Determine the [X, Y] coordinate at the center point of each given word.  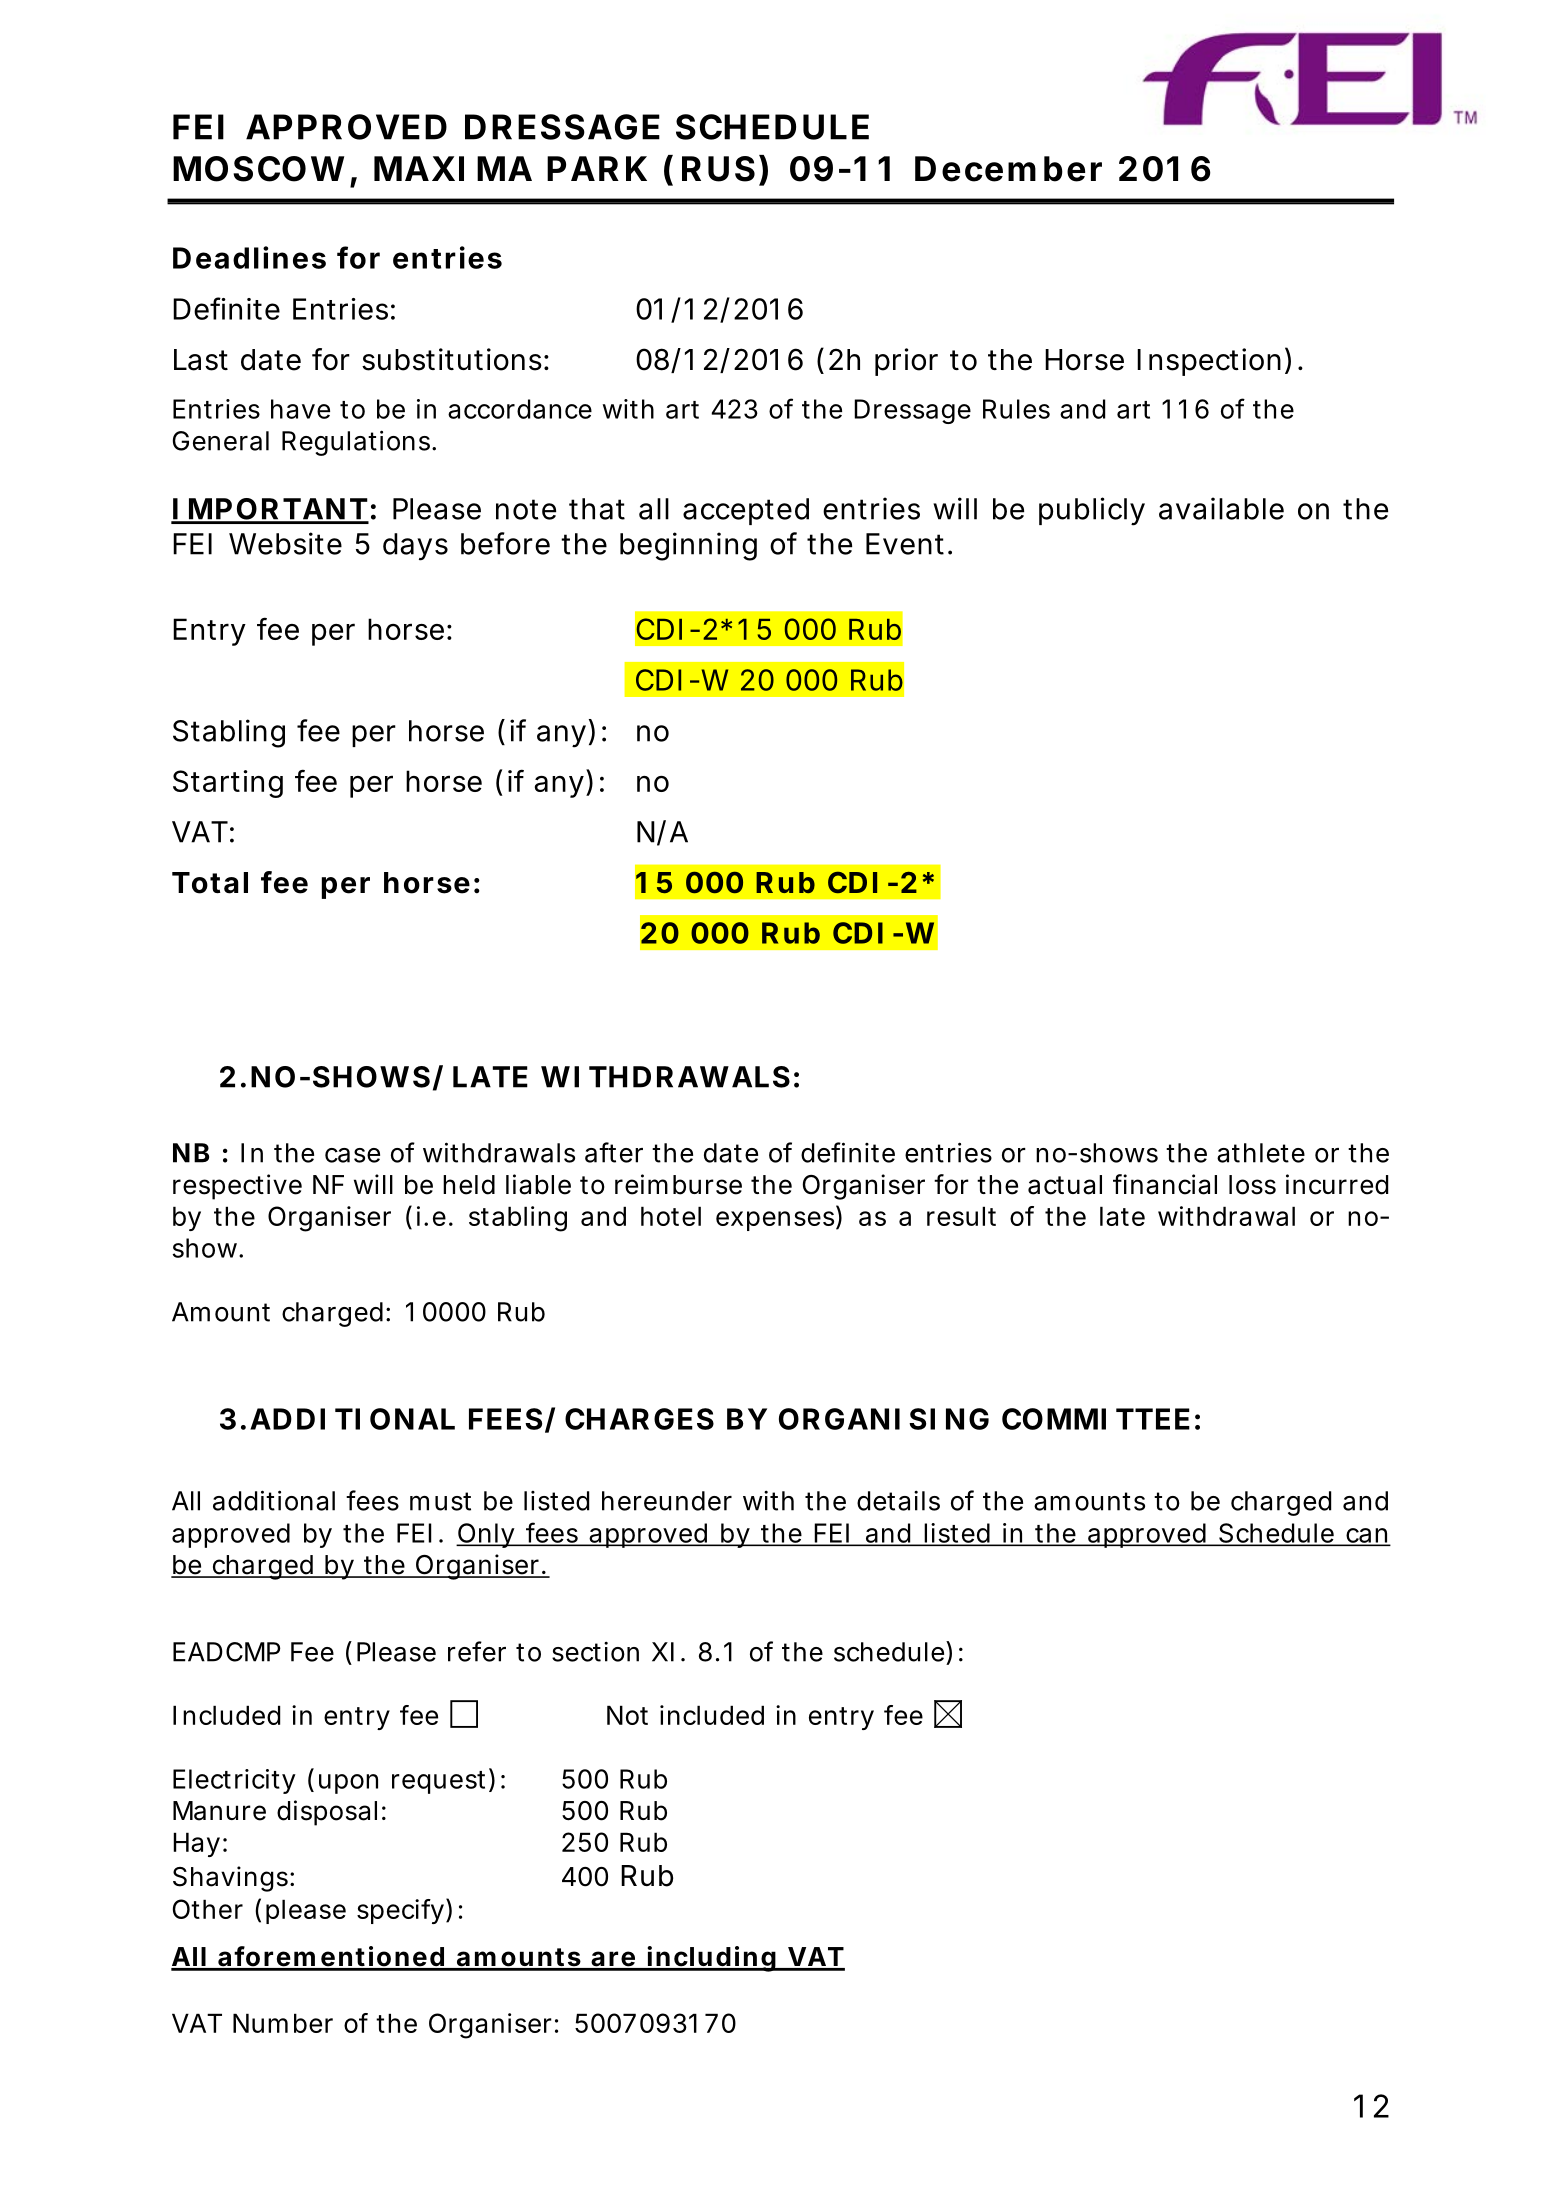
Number [283, 2023]
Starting [228, 784]
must [440, 1501]
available [1221, 508]
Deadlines [249, 257]
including [711, 1959]
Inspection [1209, 362]
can [1367, 1536]
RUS [718, 169]
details [898, 1501]
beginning [688, 546]
